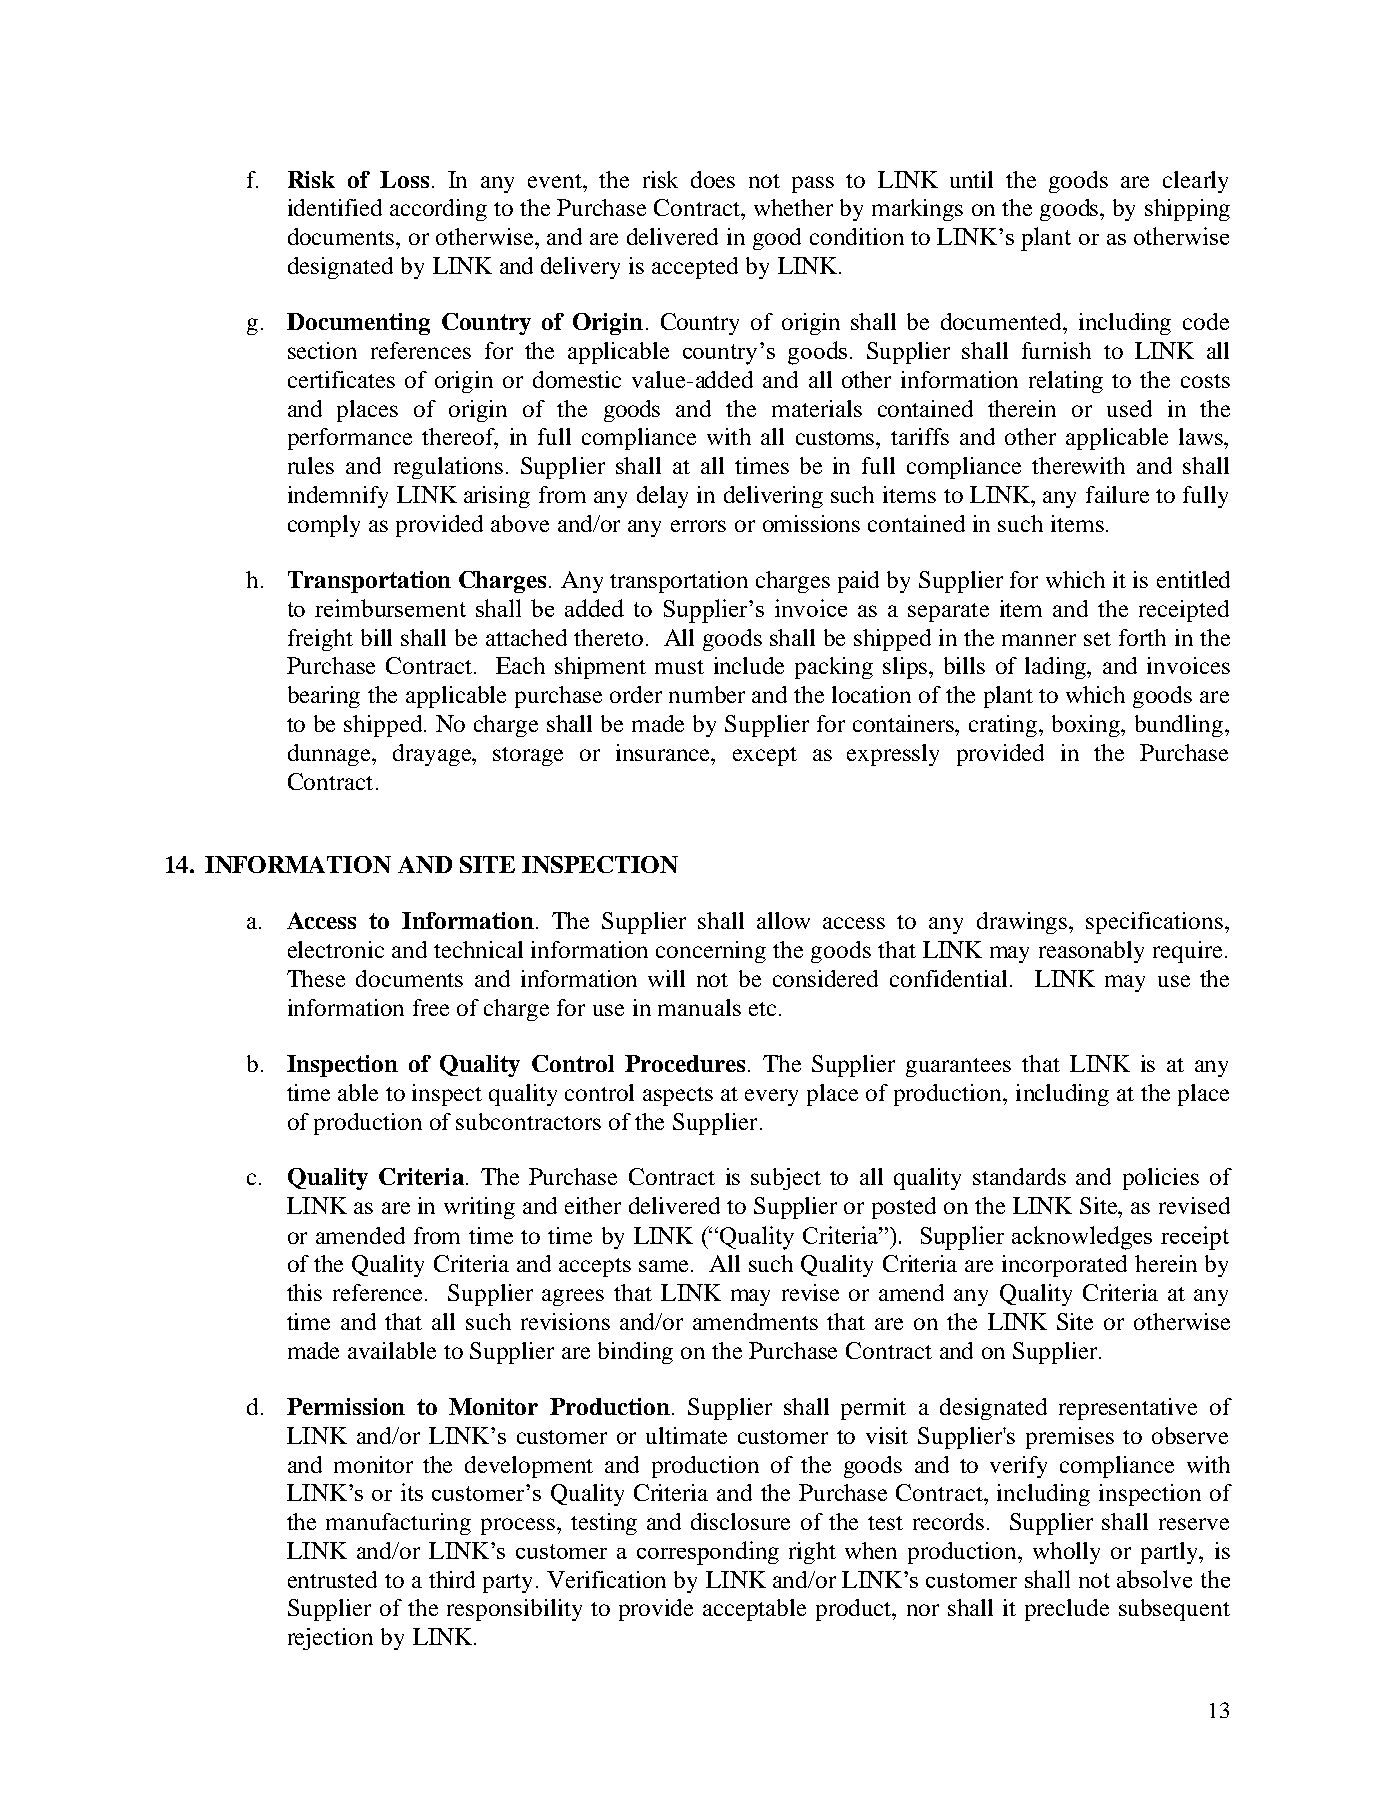 The image size is (1394, 1804). I want to click on according, so click(438, 210).
